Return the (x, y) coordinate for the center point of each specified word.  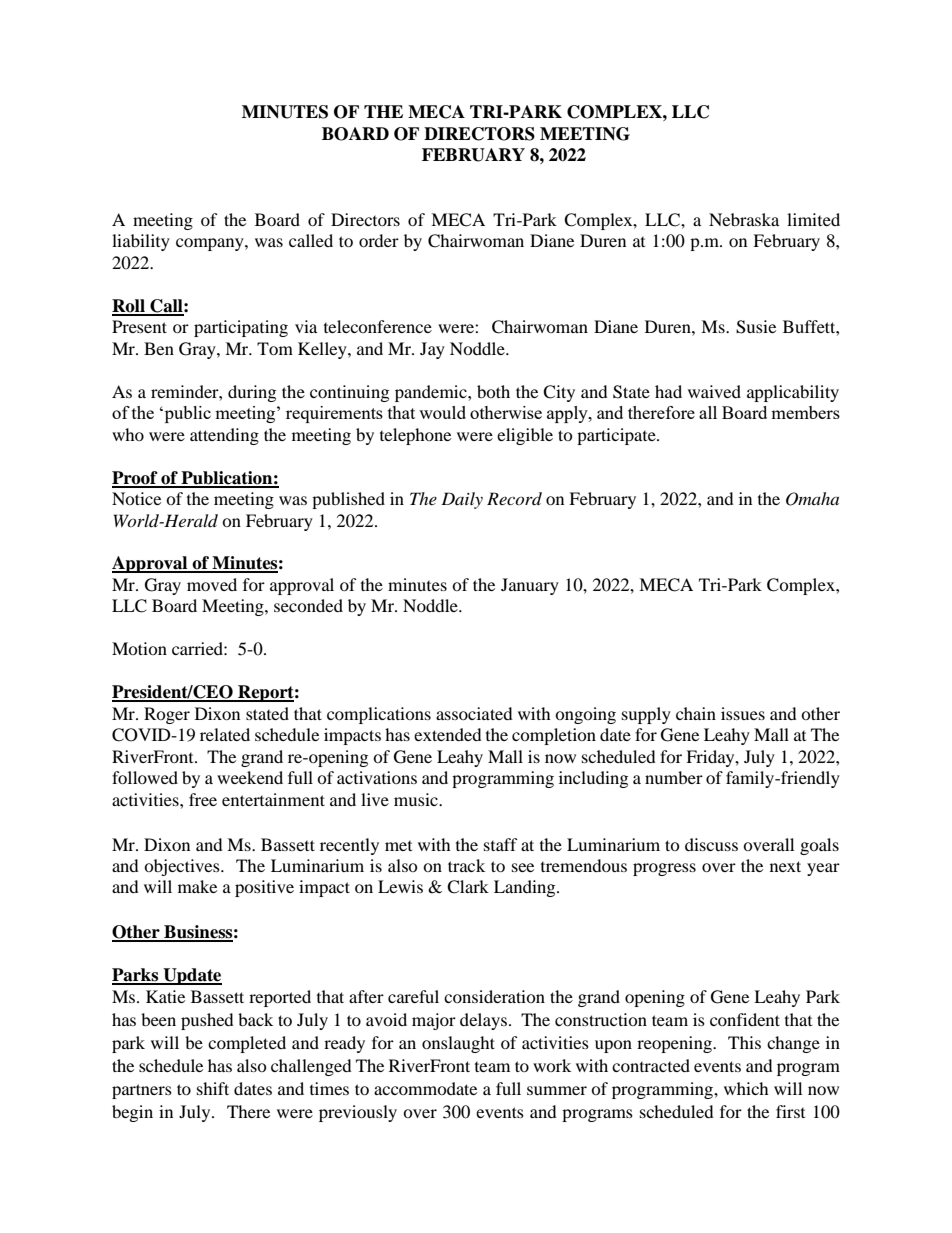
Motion (139, 648)
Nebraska (744, 219)
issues (743, 713)
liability (141, 242)
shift (213, 1088)
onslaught (458, 1044)
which (746, 1088)
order (379, 240)
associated (474, 713)
